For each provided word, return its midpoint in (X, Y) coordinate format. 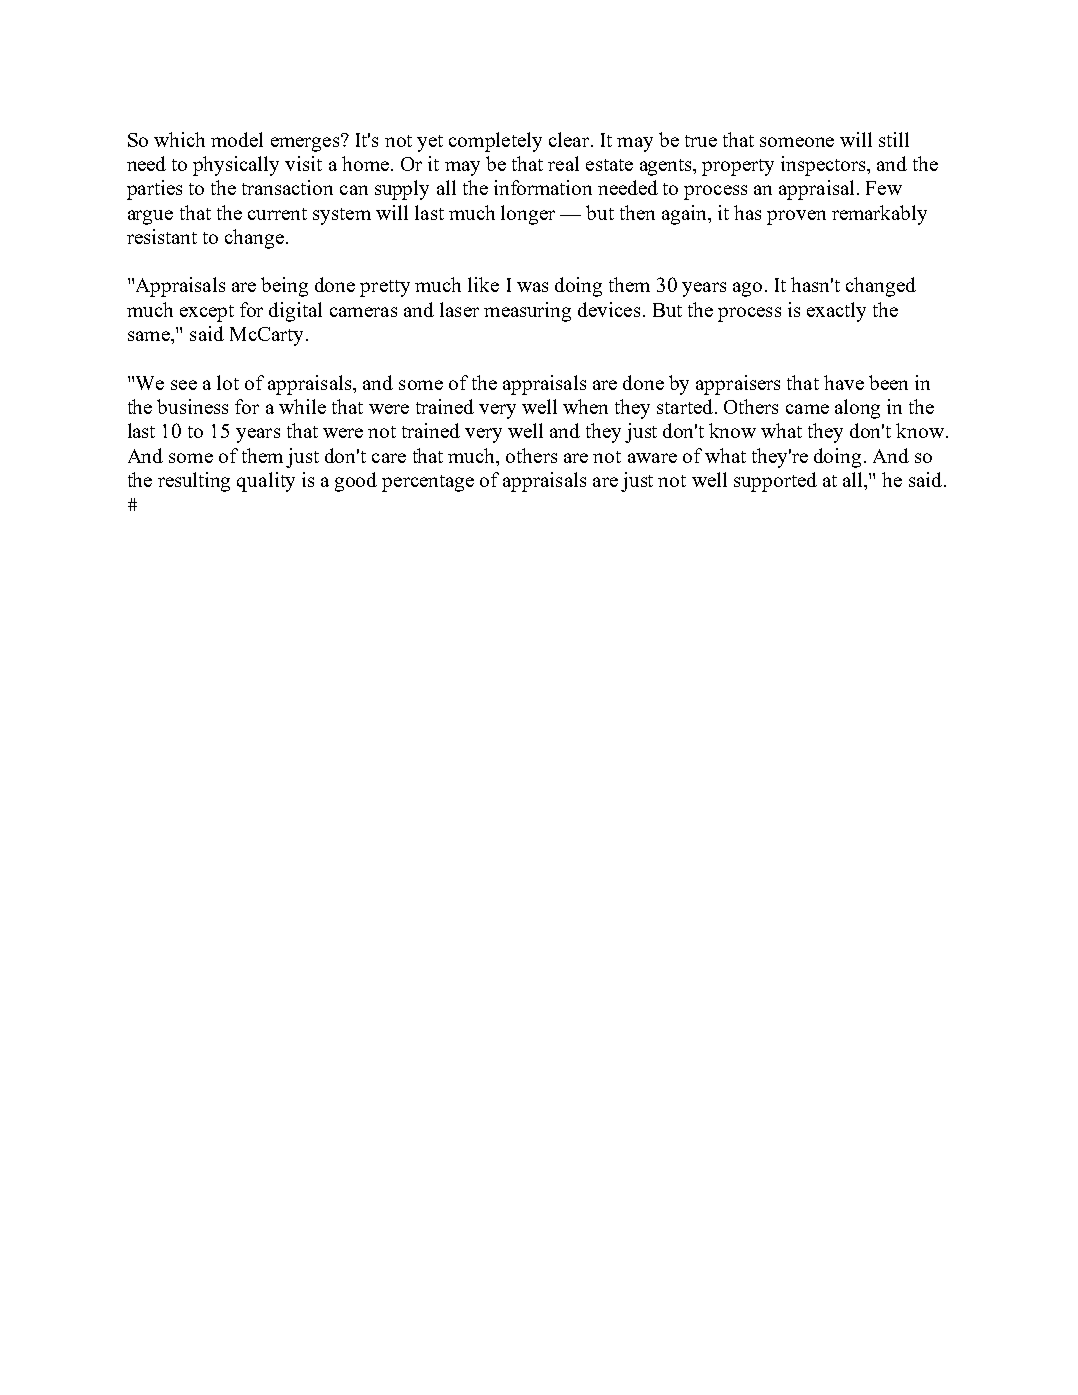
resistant (162, 236)
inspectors (824, 166)
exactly (836, 312)
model (237, 139)
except (207, 313)
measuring (527, 312)
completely (495, 142)
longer (528, 215)
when (585, 406)
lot (228, 382)
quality (266, 482)
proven (796, 217)
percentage (428, 483)
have (844, 382)
